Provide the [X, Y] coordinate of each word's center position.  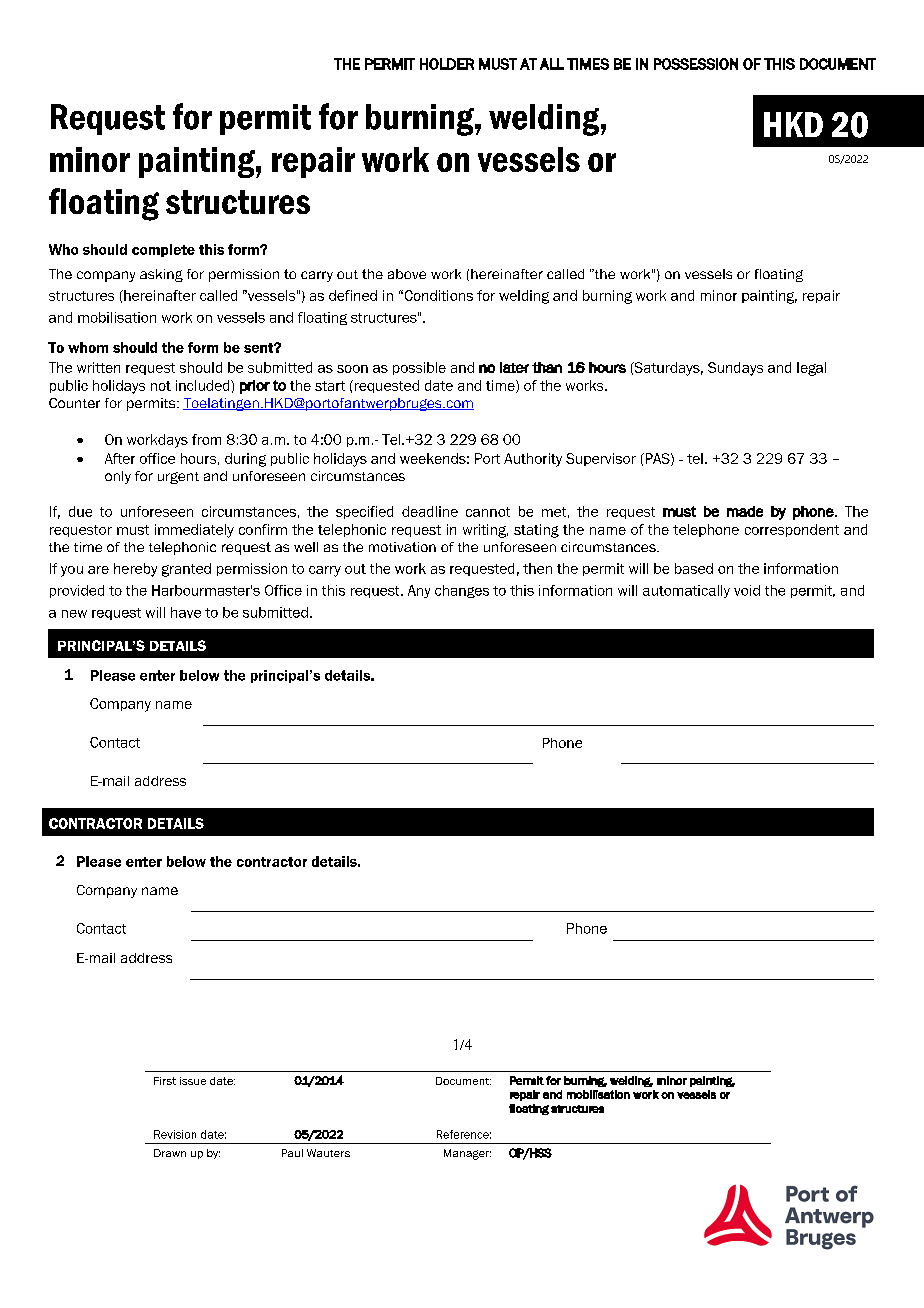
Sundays [735, 369]
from [206, 439]
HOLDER [447, 64]
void [747, 590]
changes [462, 591]
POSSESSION [696, 64]
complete [163, 250]
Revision [175, 1134]
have [186, 612]
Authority [533, 460]
